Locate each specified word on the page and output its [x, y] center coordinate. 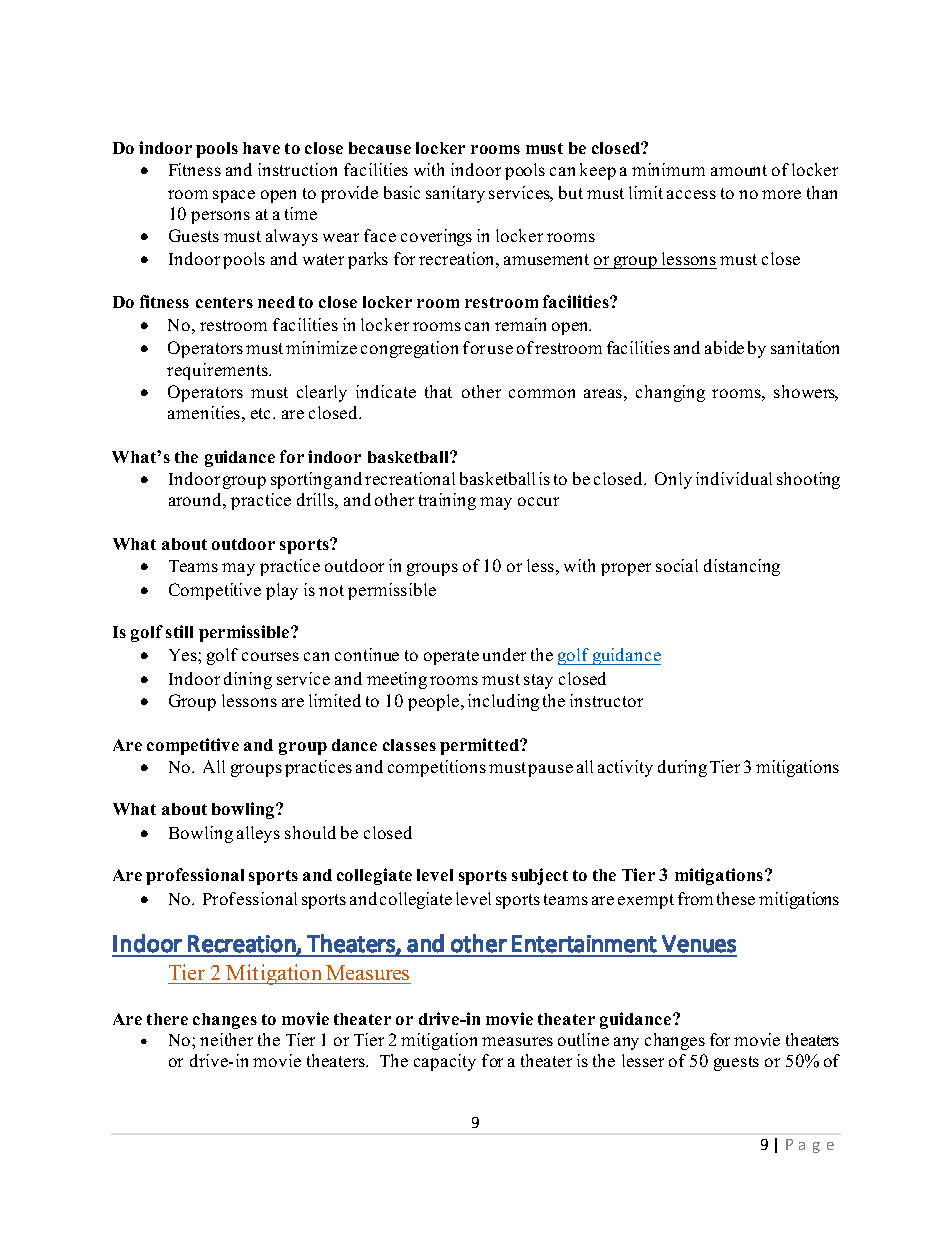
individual [734, 478]
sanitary [455, 194]
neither [226, 1039]
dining [248, 680]
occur [538, 501]
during [682, 768]
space [234, 196]
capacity [445, 1062]
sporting [301, 480]
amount [739, 170]
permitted [480, 746]
